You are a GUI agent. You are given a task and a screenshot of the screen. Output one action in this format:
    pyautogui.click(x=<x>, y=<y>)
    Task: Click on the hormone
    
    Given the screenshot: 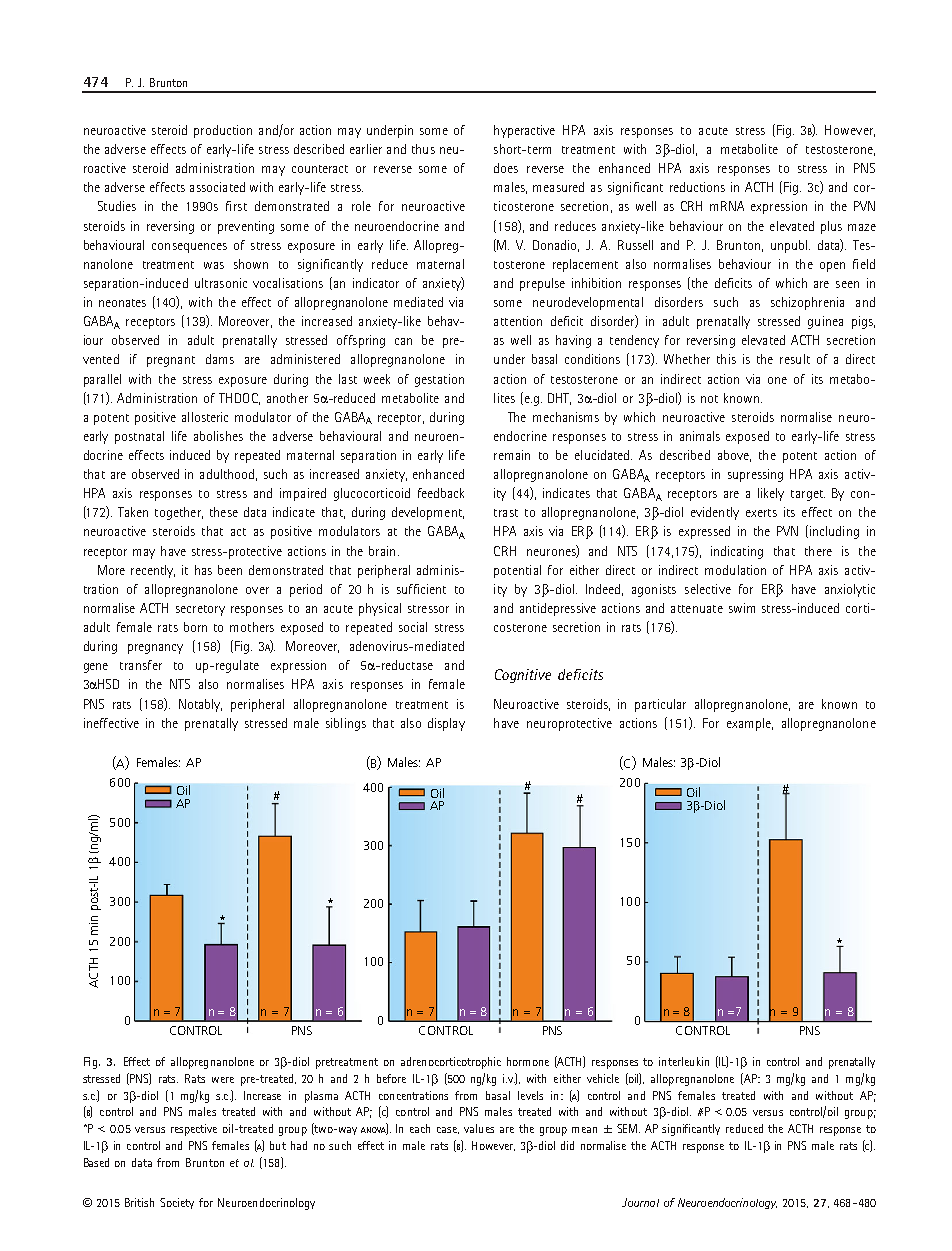 What is the action you would take?
    pyautogui.click(x=528, y=1061)
